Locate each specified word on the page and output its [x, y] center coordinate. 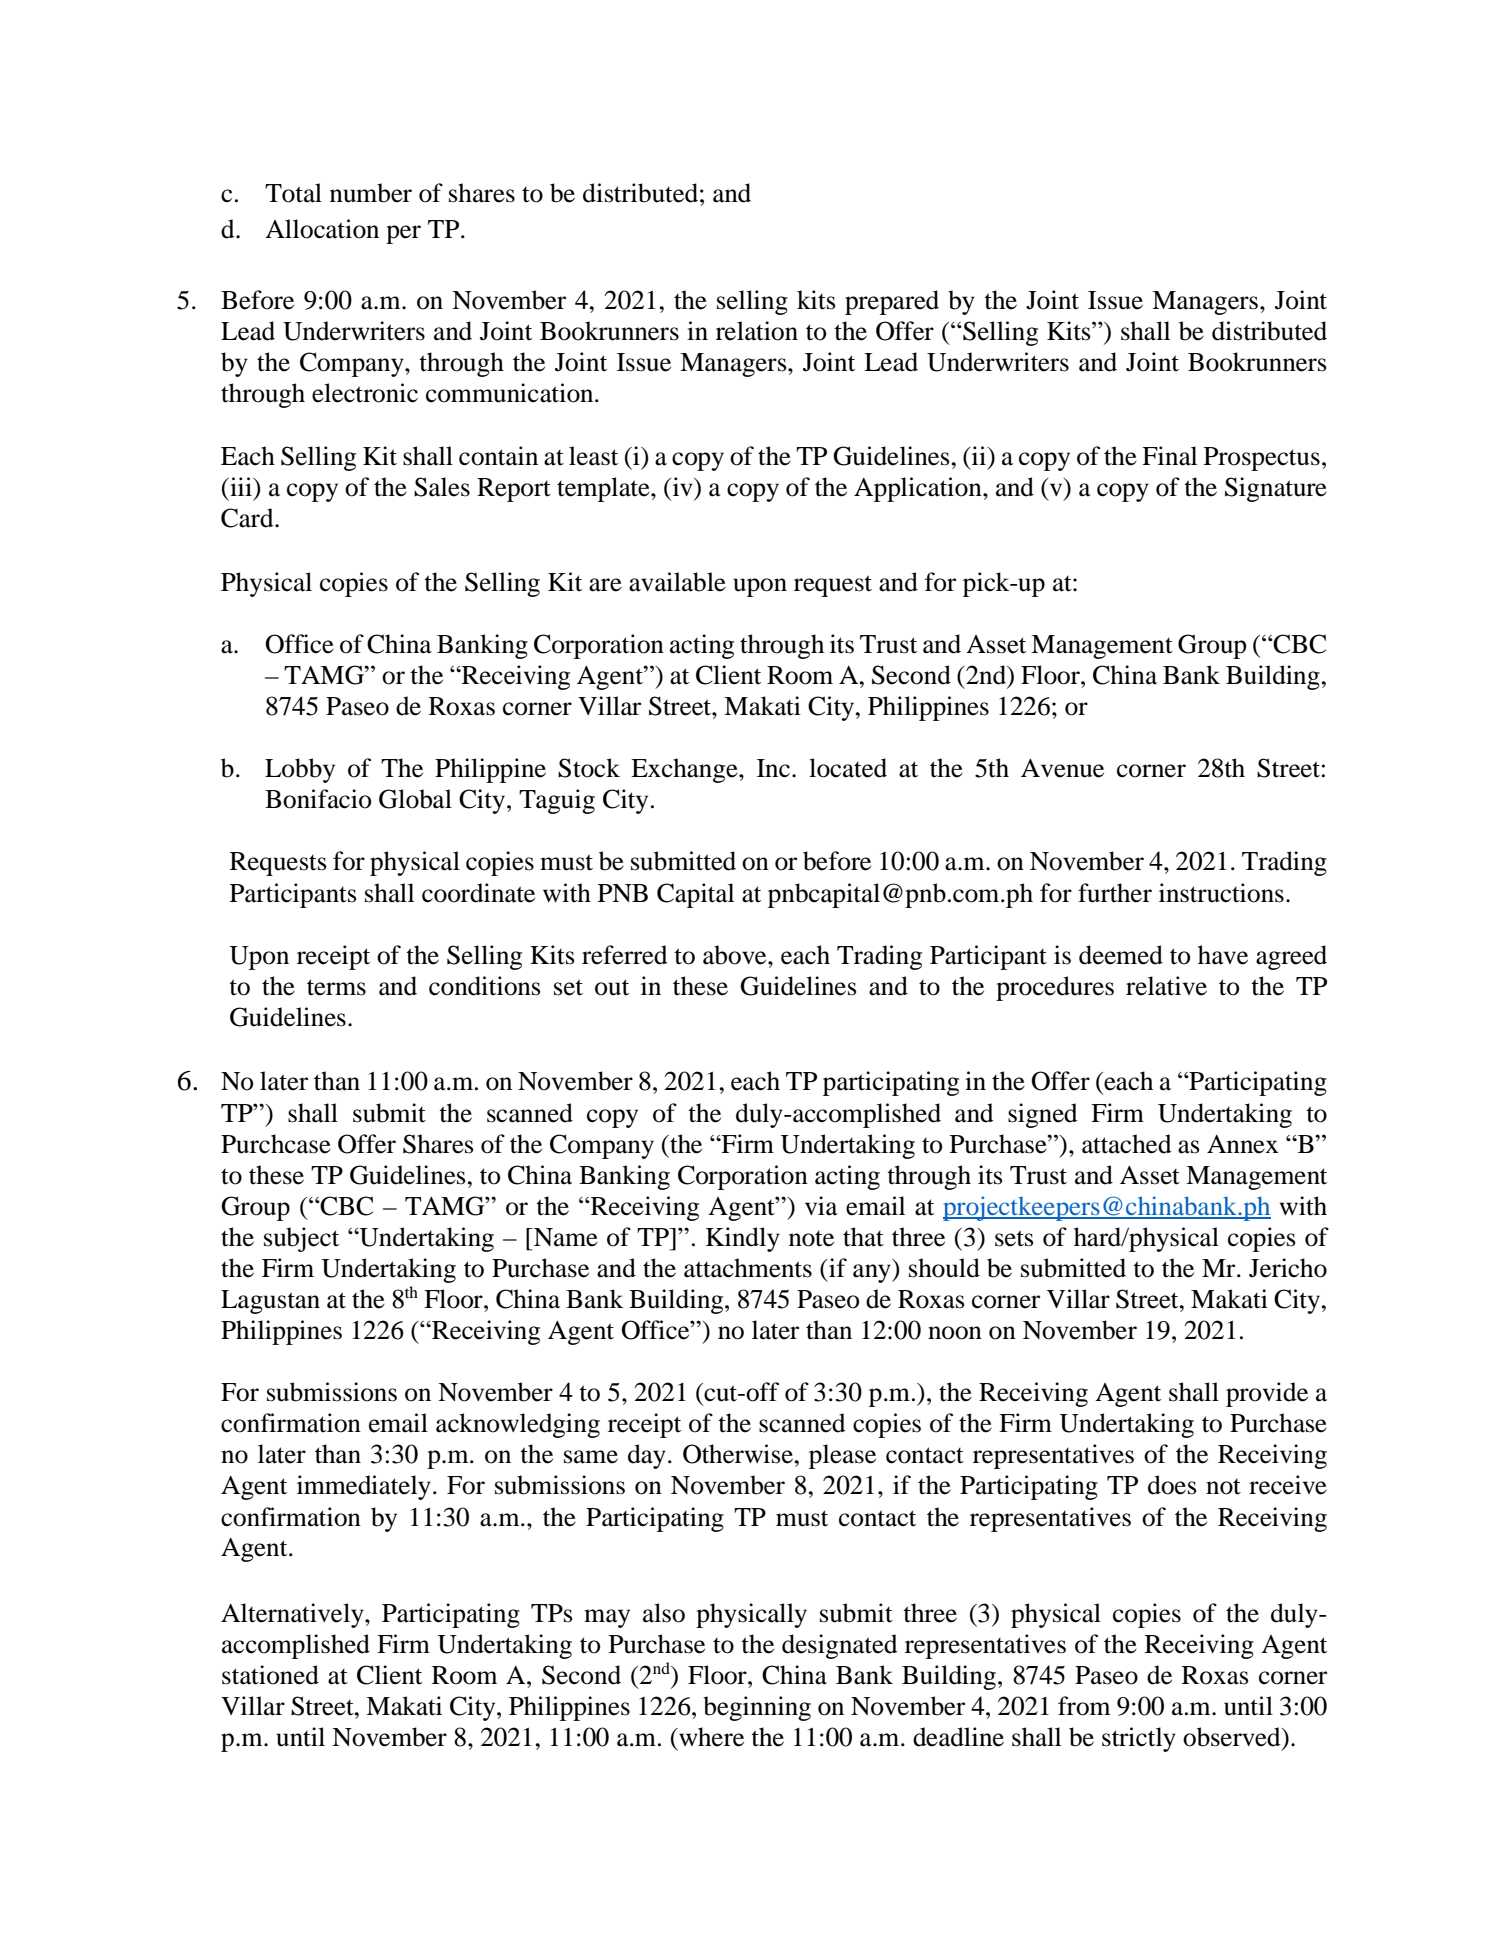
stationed [270, 1675]
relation [757, 331]
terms [336, 987]
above [736, 955]
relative [1166, 986]
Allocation [322, 229]
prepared [892, 302]
